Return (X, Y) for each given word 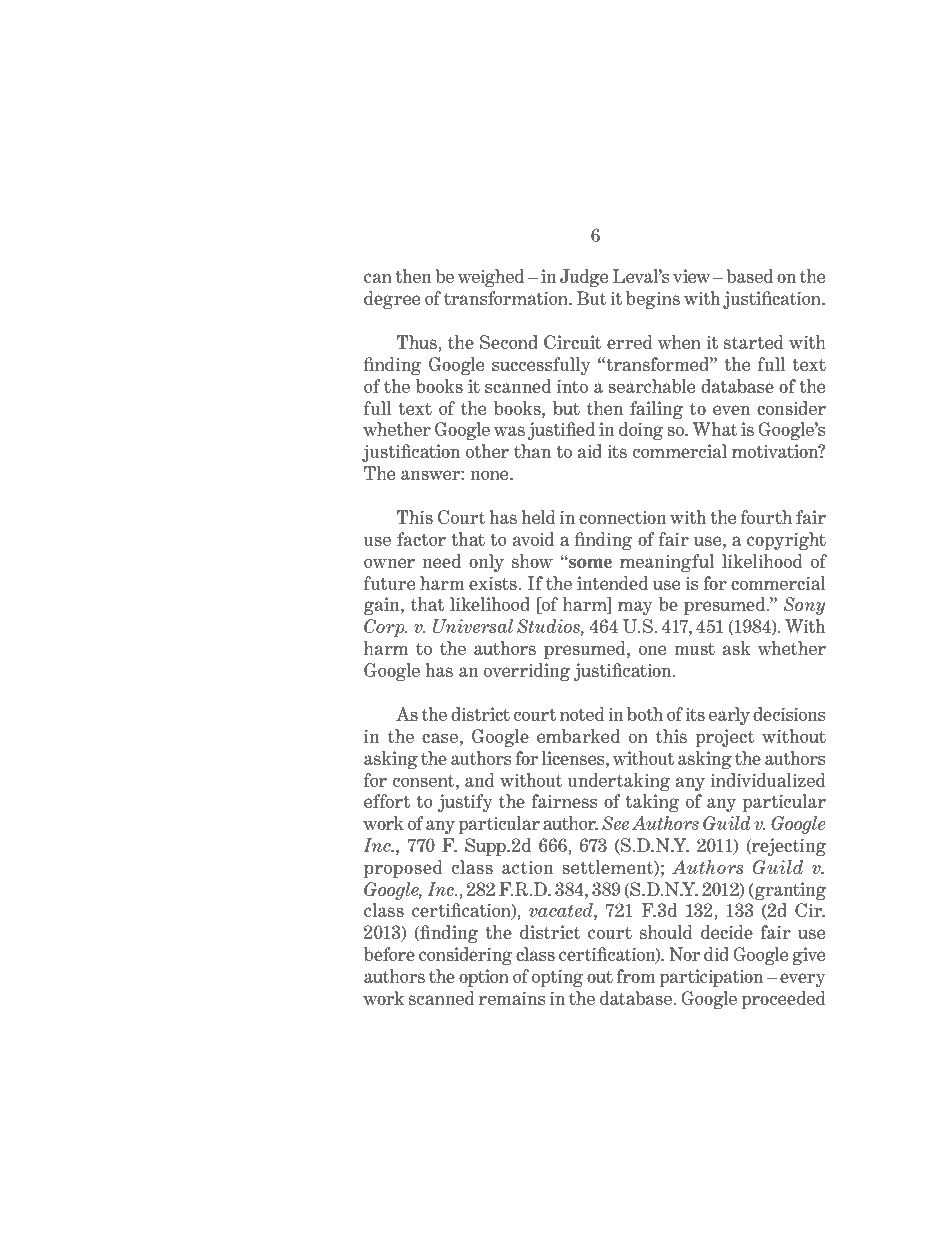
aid (590, 451)
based (749, 276)
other (487, 451)
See (615, 823)
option (484, 978)
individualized (767, 780)
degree (392, 300)
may (635, 608)
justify (465, 803)
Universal (473, 626)
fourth (766, 517)
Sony (804, 606)
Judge (584, 278)
